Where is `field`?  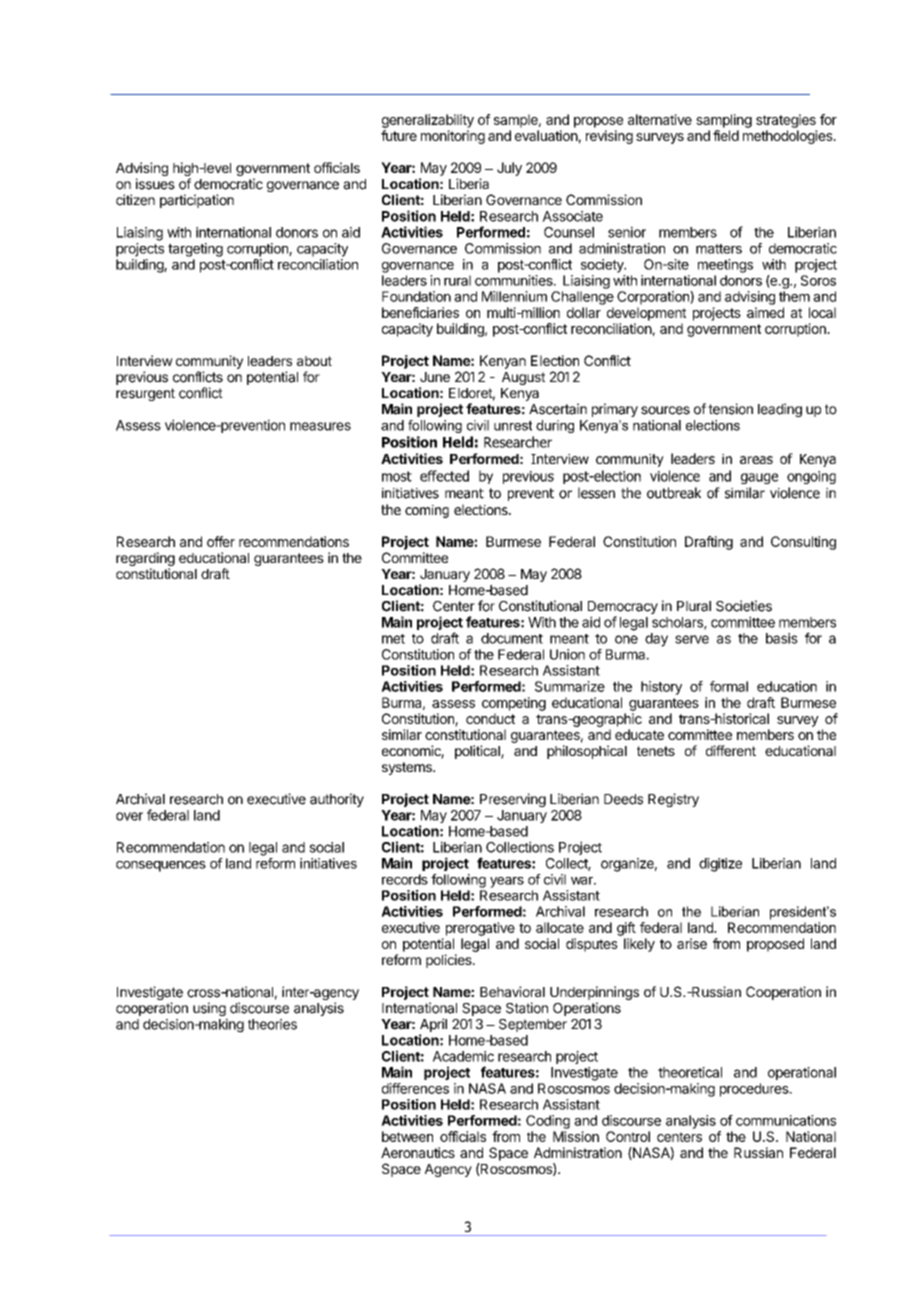 field is located at coordinates (726, 135).
